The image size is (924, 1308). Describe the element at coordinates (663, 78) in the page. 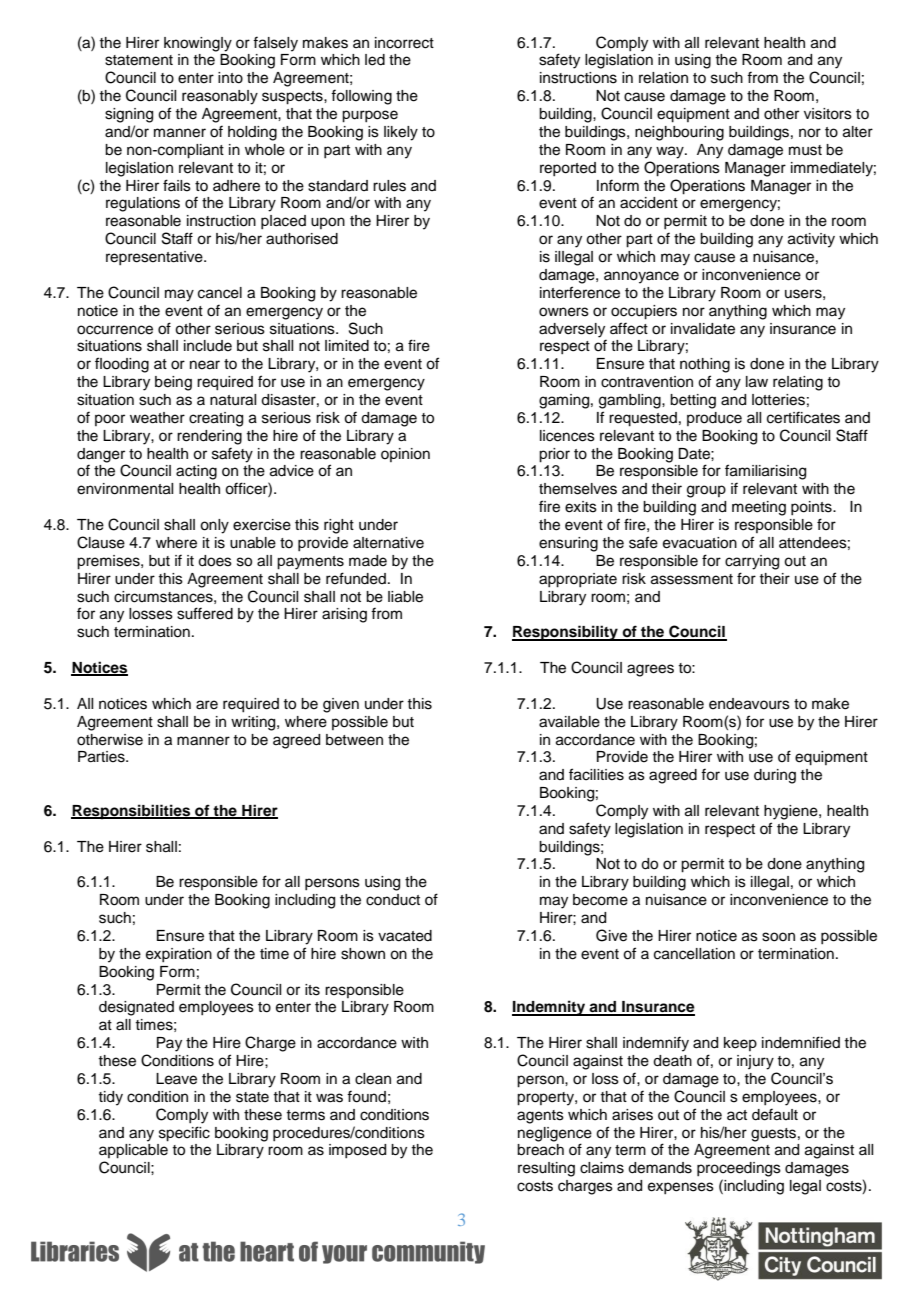

I see `relation` at that location.
